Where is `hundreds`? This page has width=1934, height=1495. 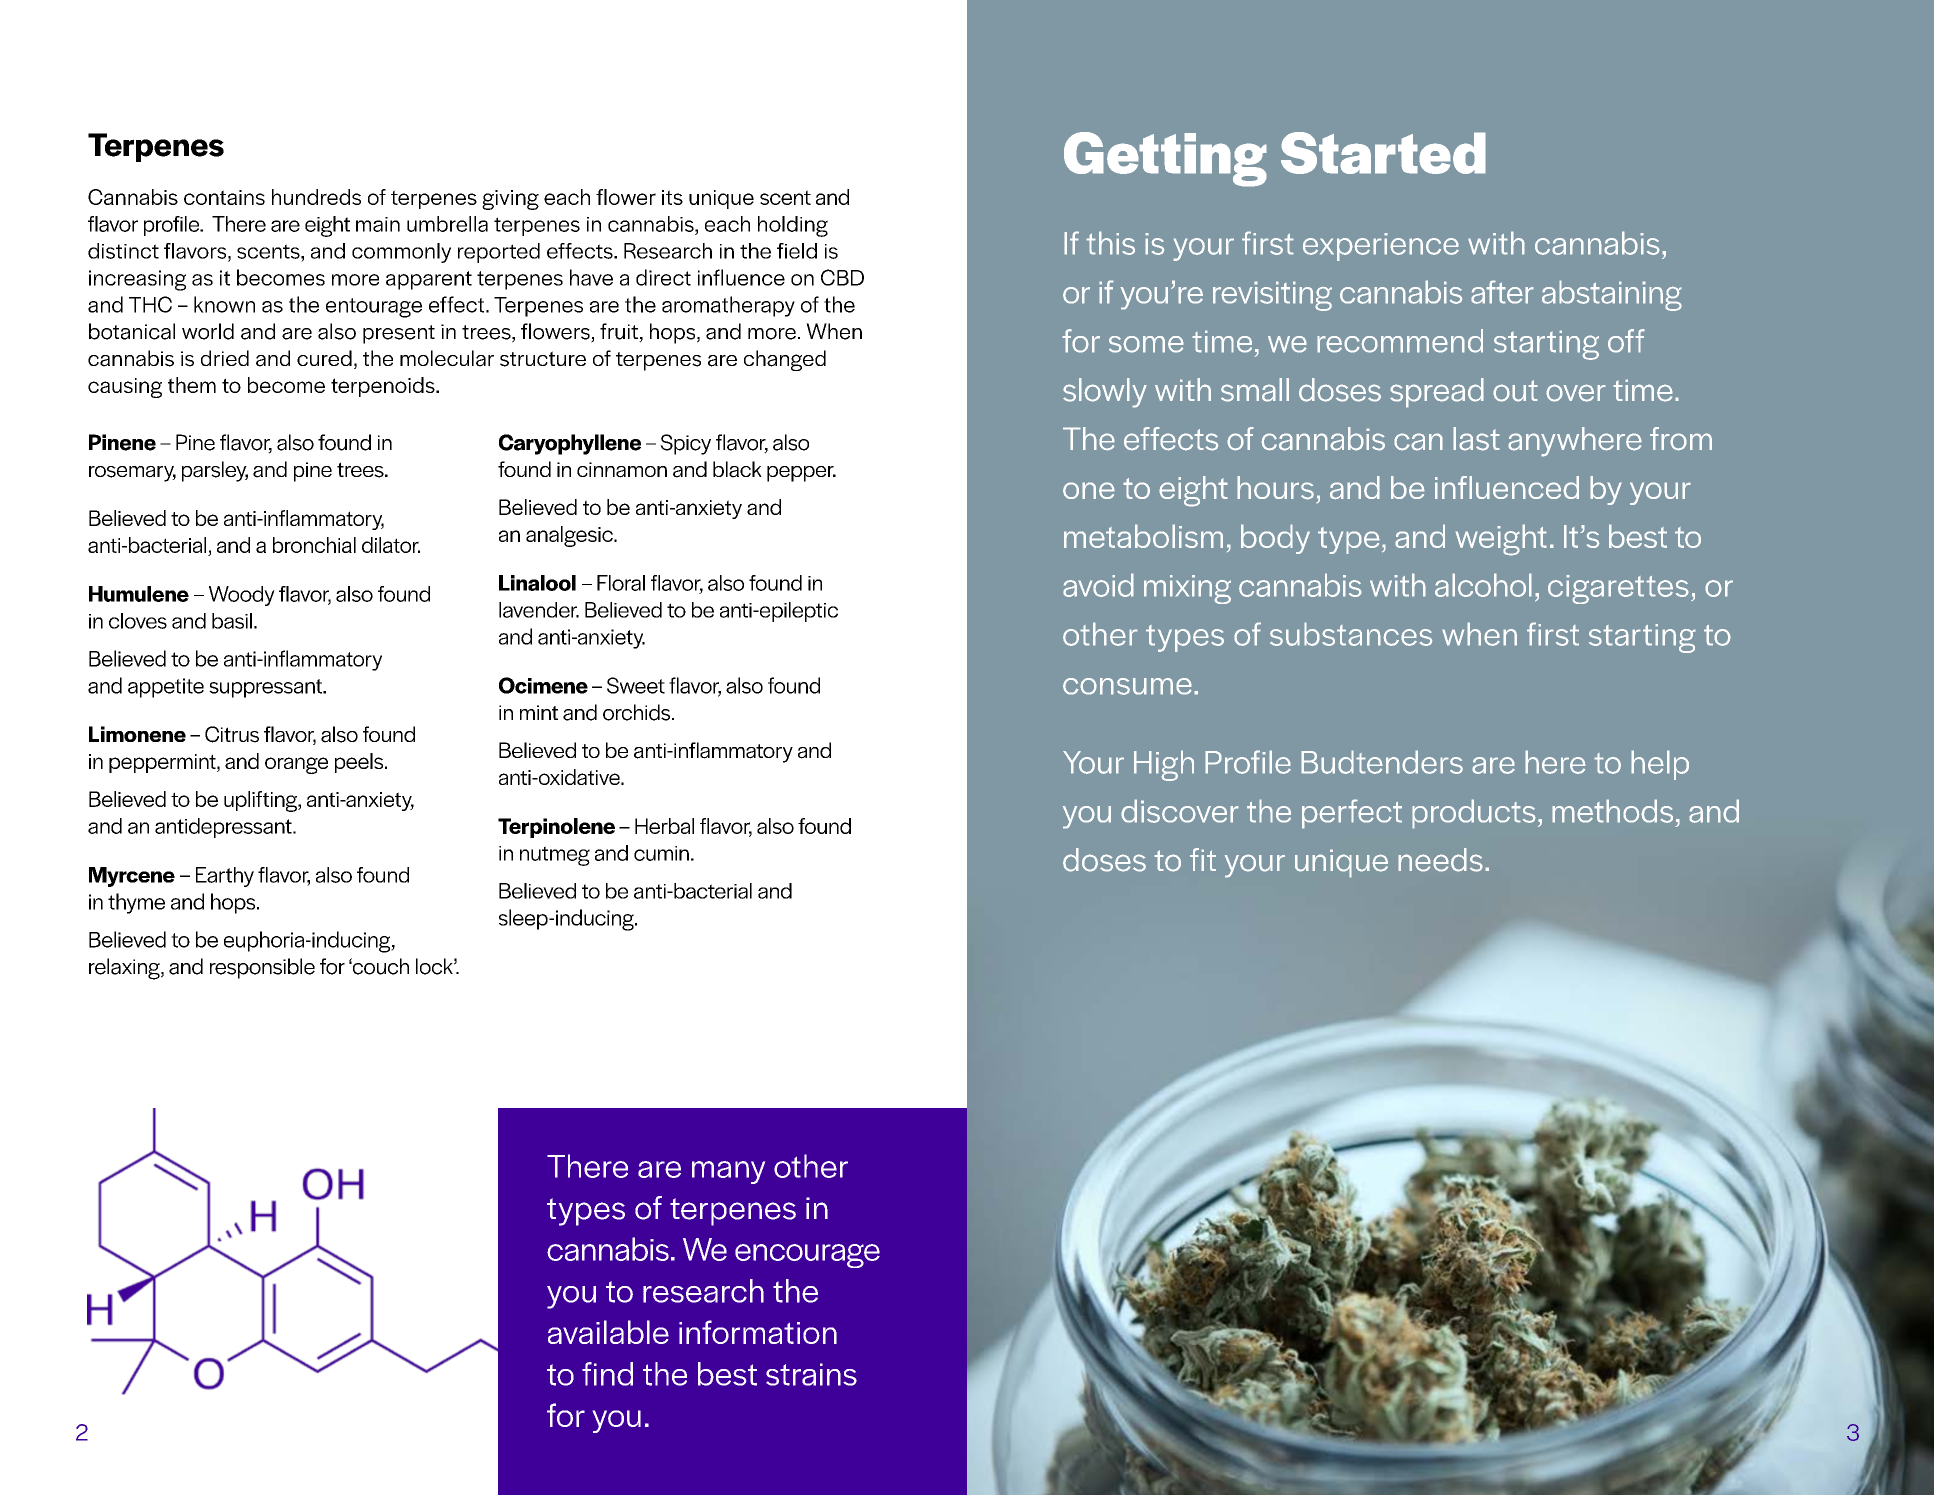
hundreds is located at coordinates (316, 197).
